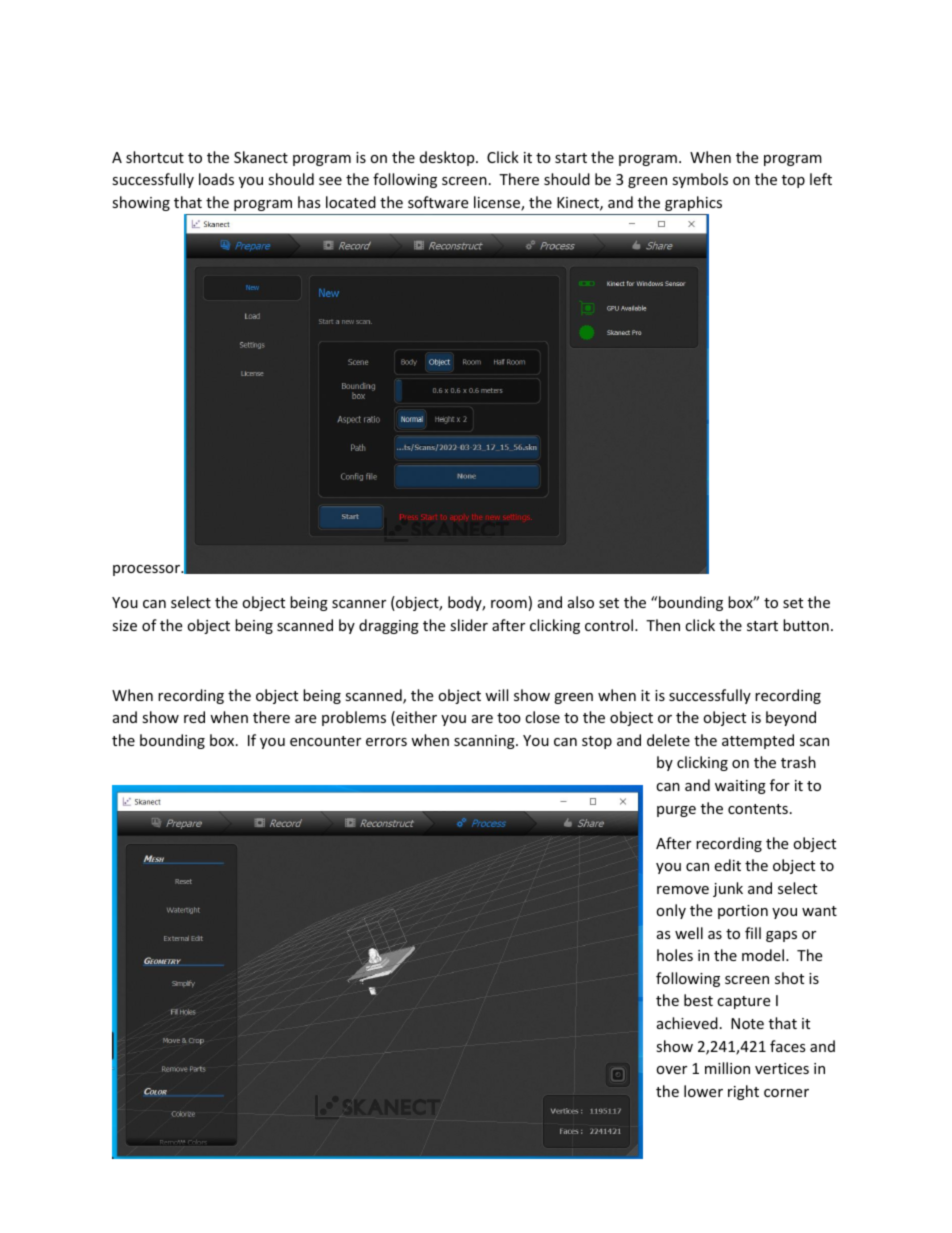 The width and height of the screenshot is (952, 1233). Describe the element at coordinates (700, 180) in the screenshot. I see `symbols` at that location.
